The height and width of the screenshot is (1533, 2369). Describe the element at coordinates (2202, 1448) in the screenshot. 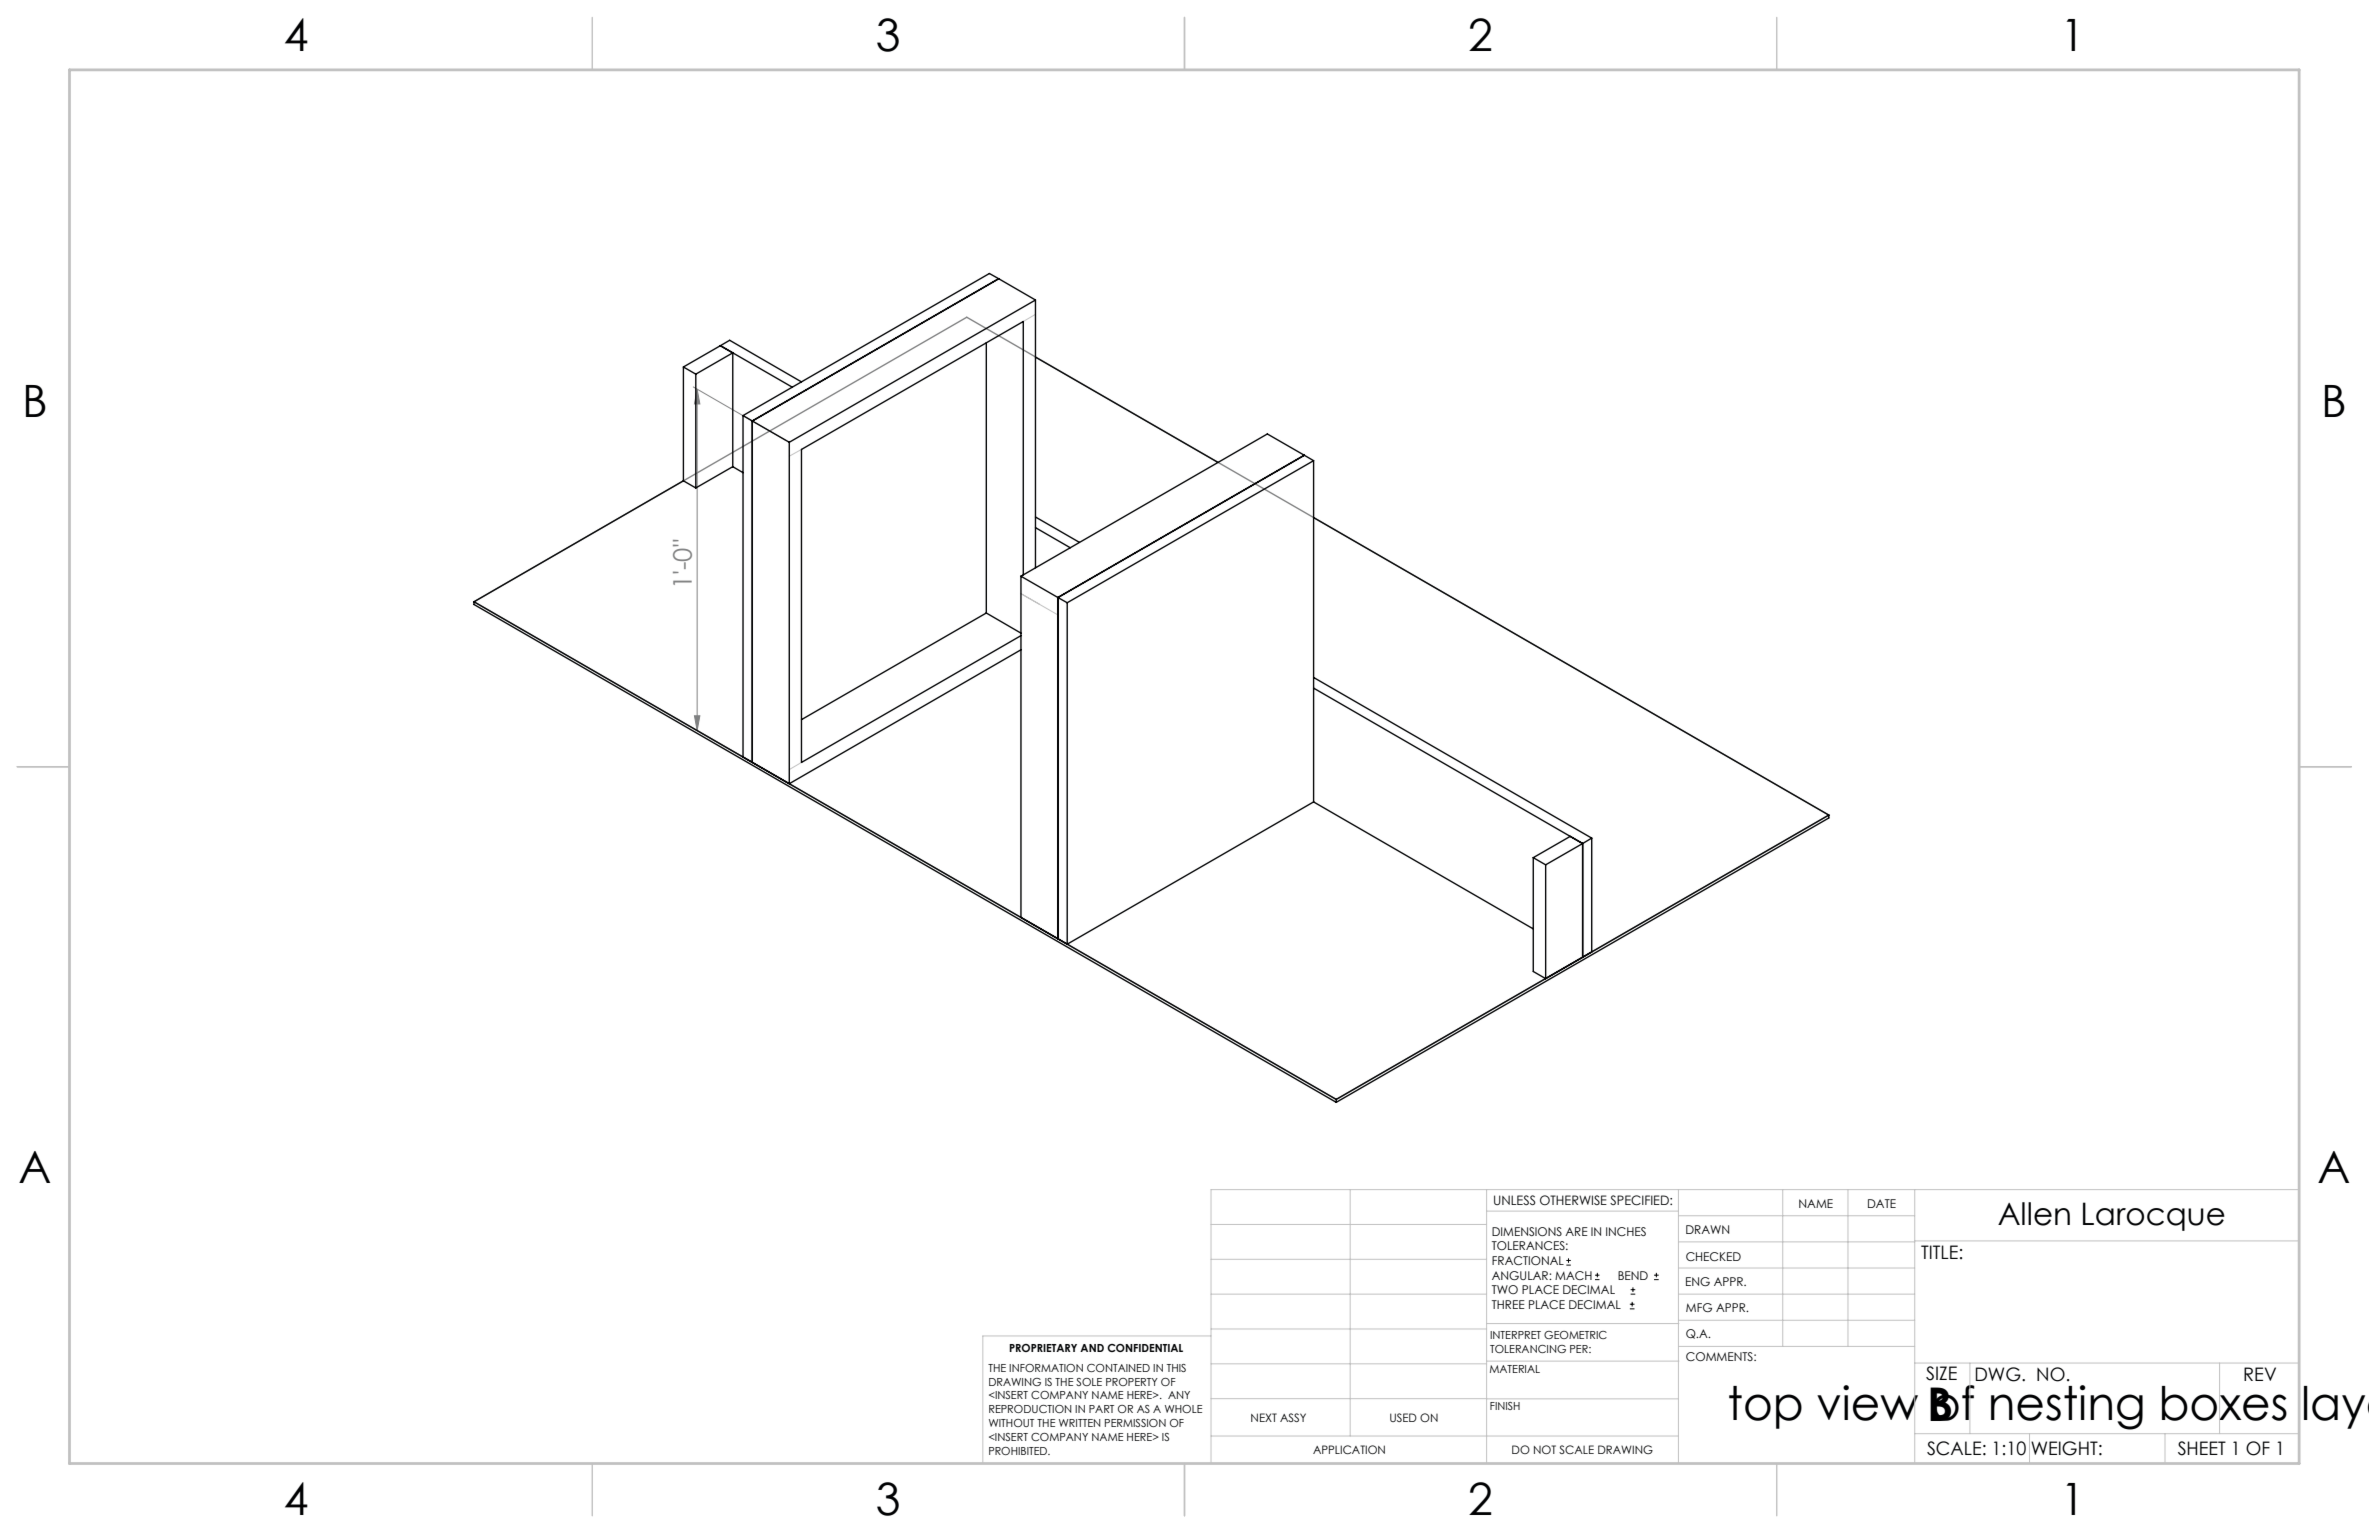

I see `SHEET` at that location.
